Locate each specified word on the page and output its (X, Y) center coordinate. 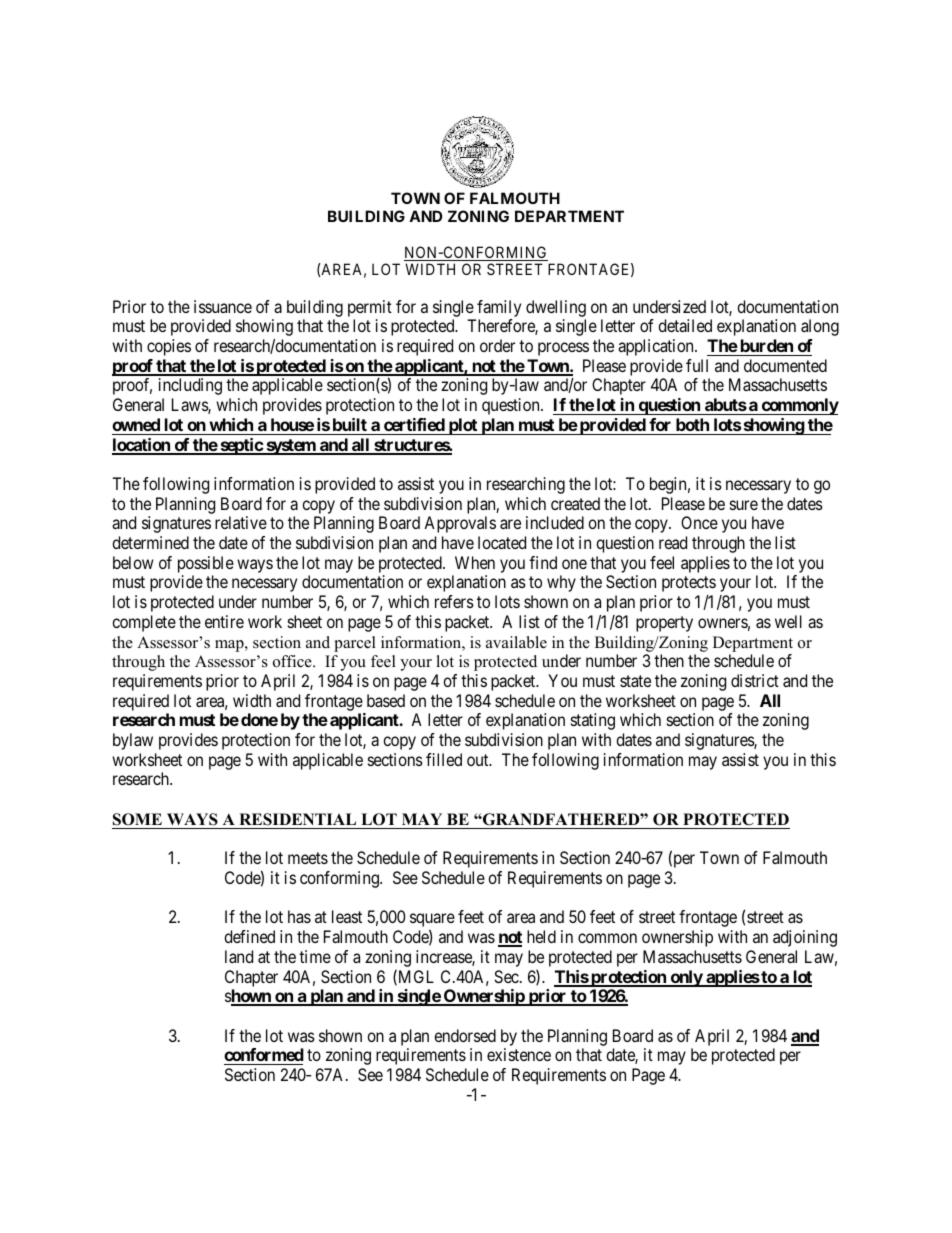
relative (241, 522)
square (432, 921)
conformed (264, 1054)
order (497, 345)
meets (308, 858)
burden (767, 345)
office (293, 661)
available (516, 642)
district (755, 680)
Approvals (460, 524)
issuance (223, 306)
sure (744, 505)
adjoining (805, 938)
